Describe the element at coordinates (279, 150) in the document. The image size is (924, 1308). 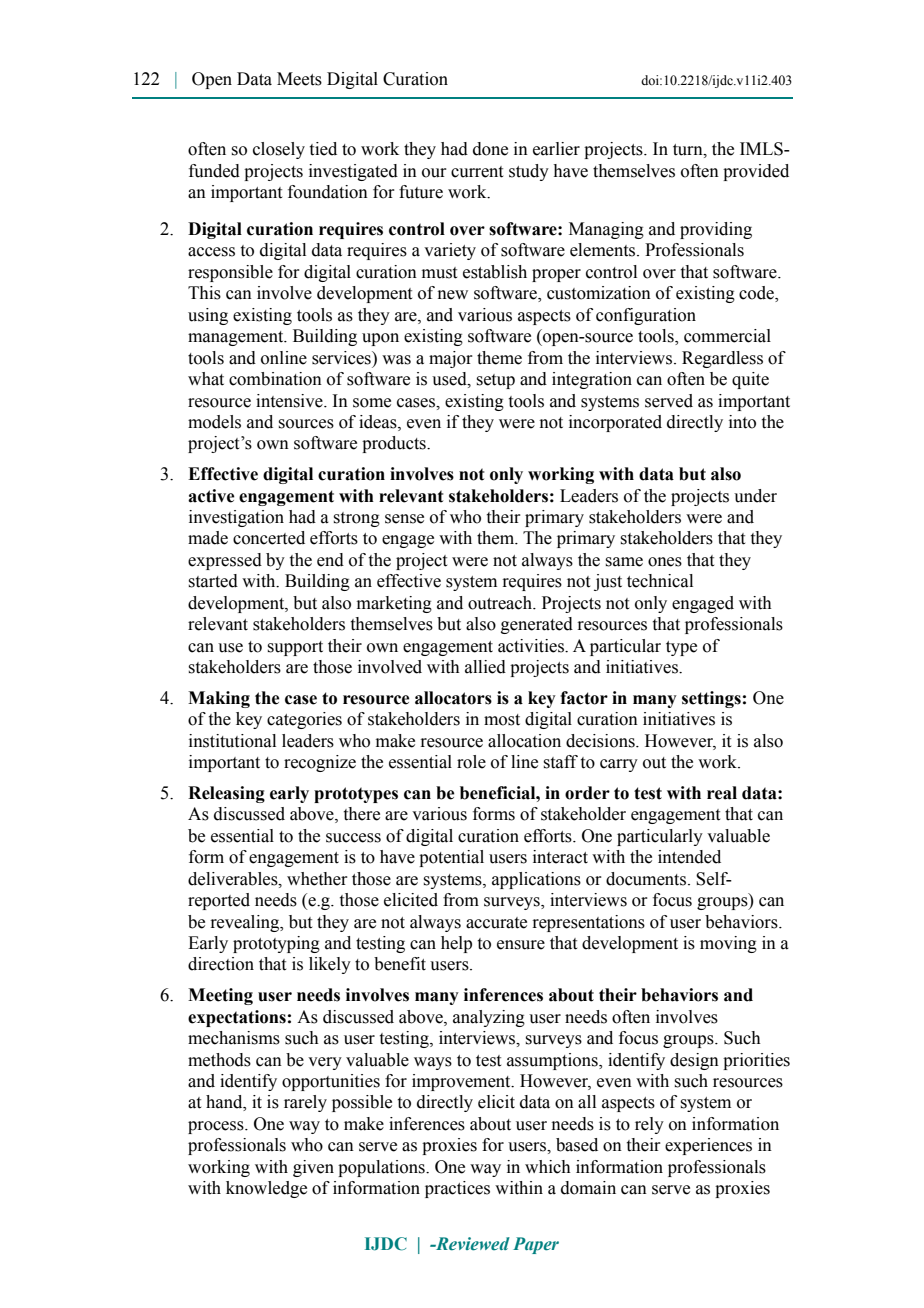
I see `closely` at that location.
